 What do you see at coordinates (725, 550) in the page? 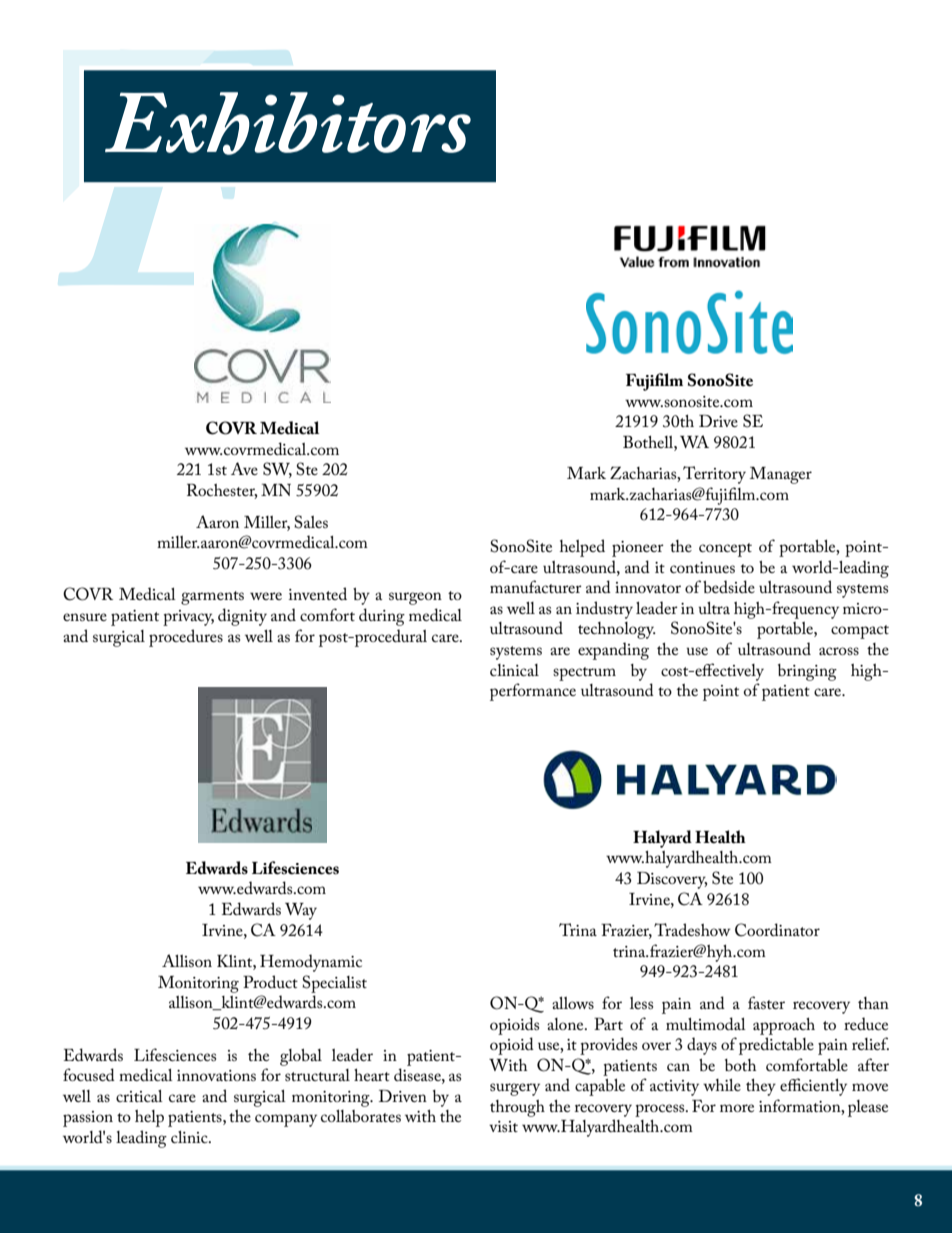
I see `concept` at bounding box center [725, 550].
